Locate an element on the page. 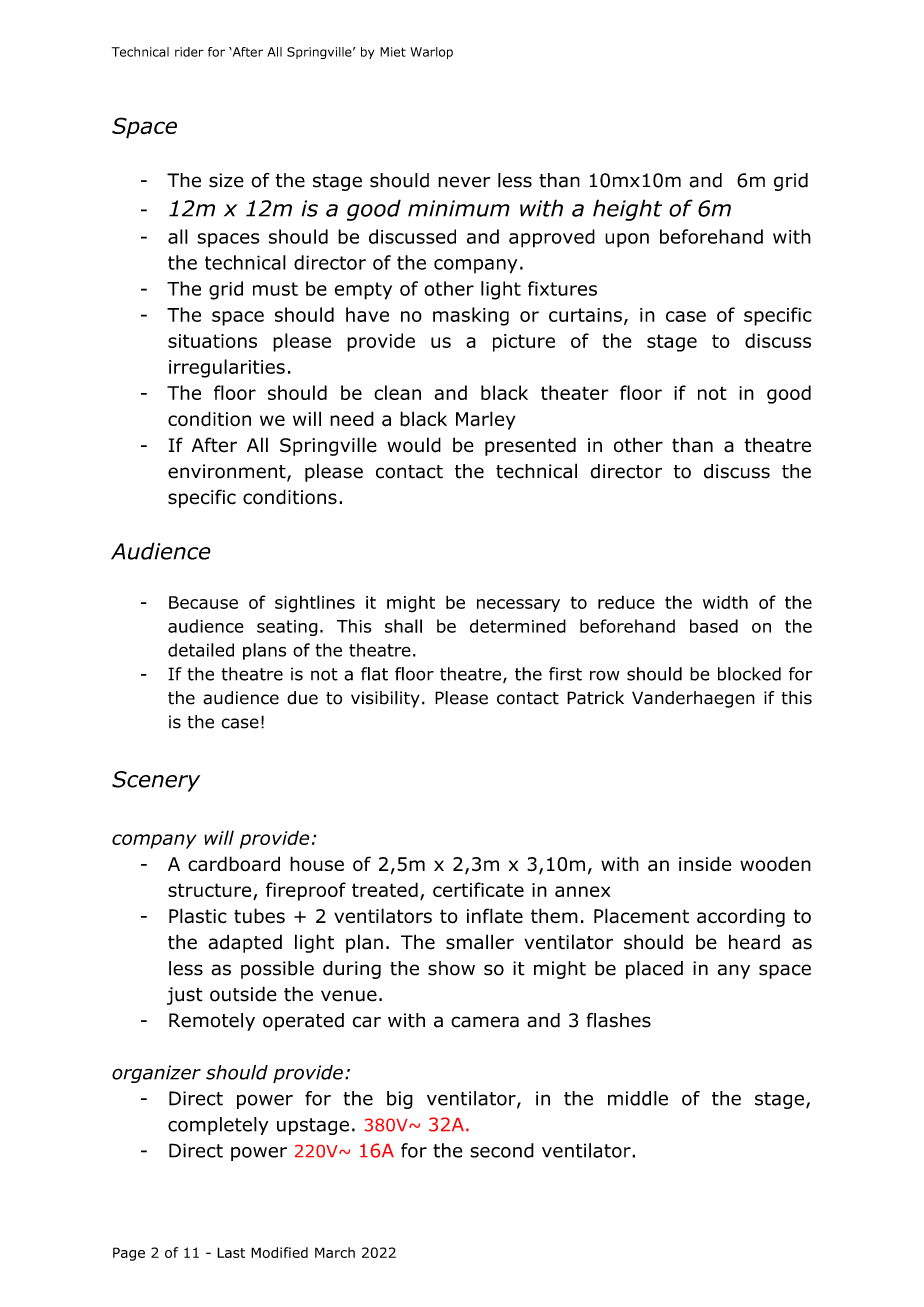 This image has height=1307, width=924. height is located at coordinates (627, 210).
